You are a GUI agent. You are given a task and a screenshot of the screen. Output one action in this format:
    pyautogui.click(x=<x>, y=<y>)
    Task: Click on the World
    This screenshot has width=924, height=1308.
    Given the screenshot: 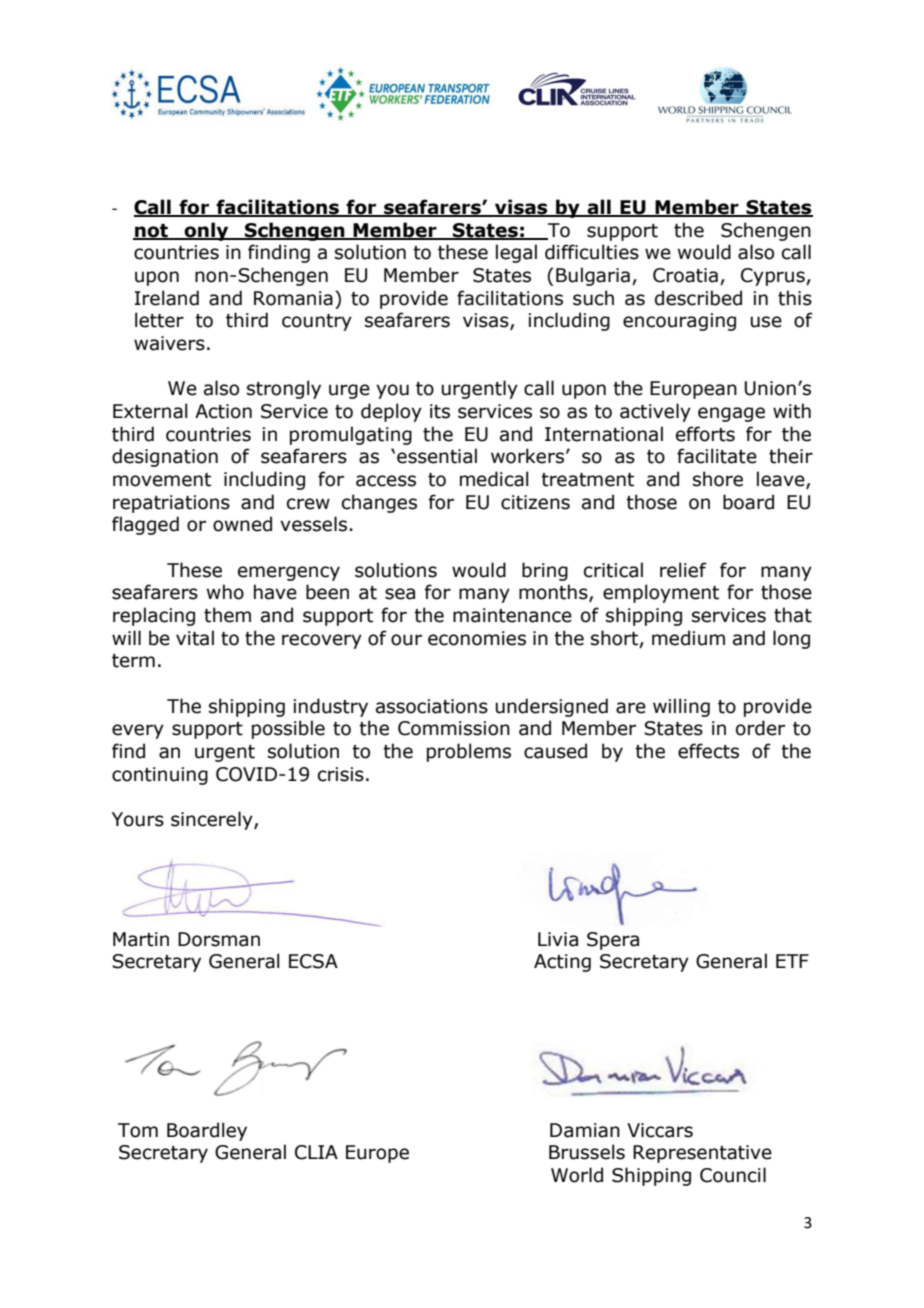 What is the action you would take?
    pyautogui.click(x=577, y=1175)
